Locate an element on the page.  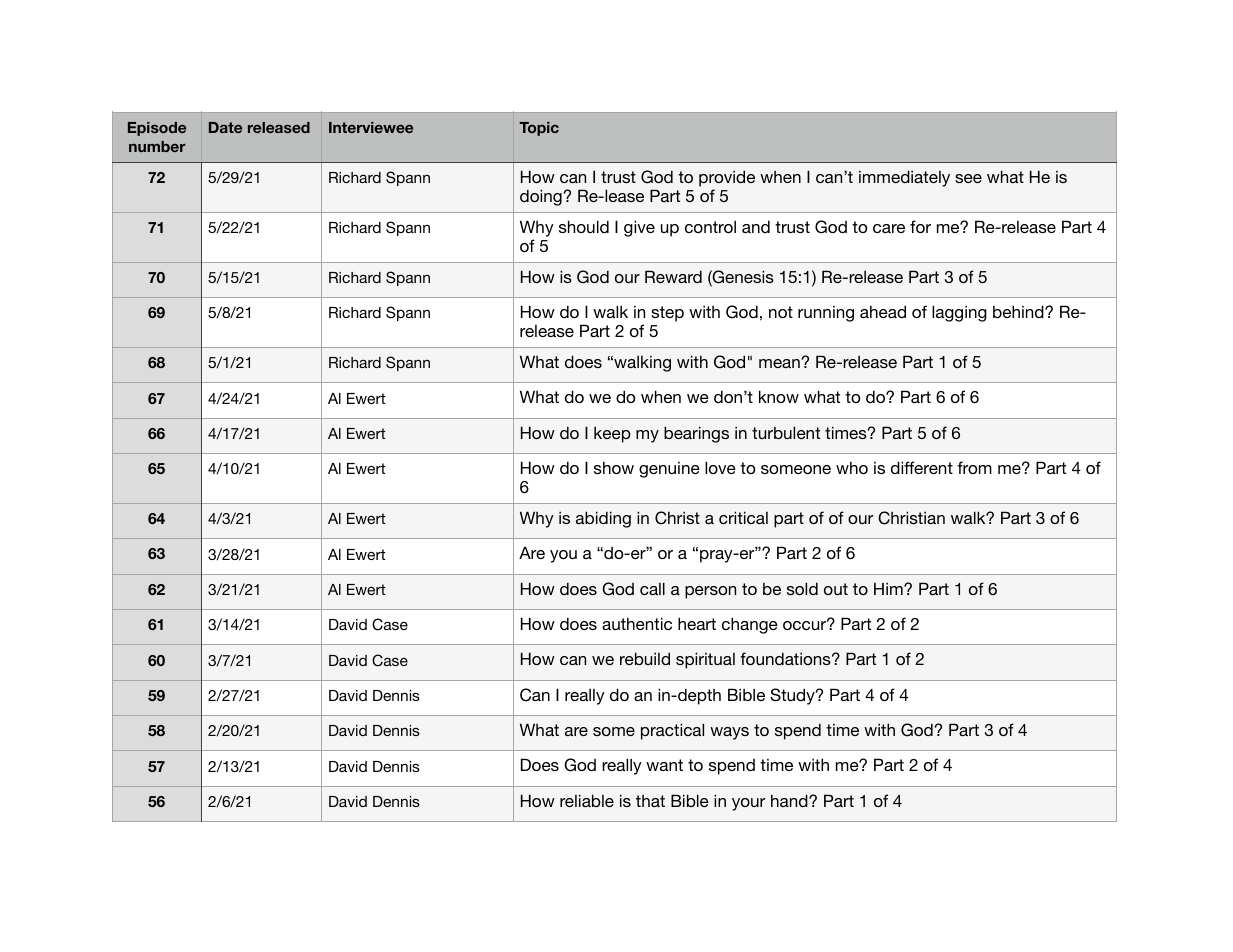
Date is located at coordinates (225, 127).
